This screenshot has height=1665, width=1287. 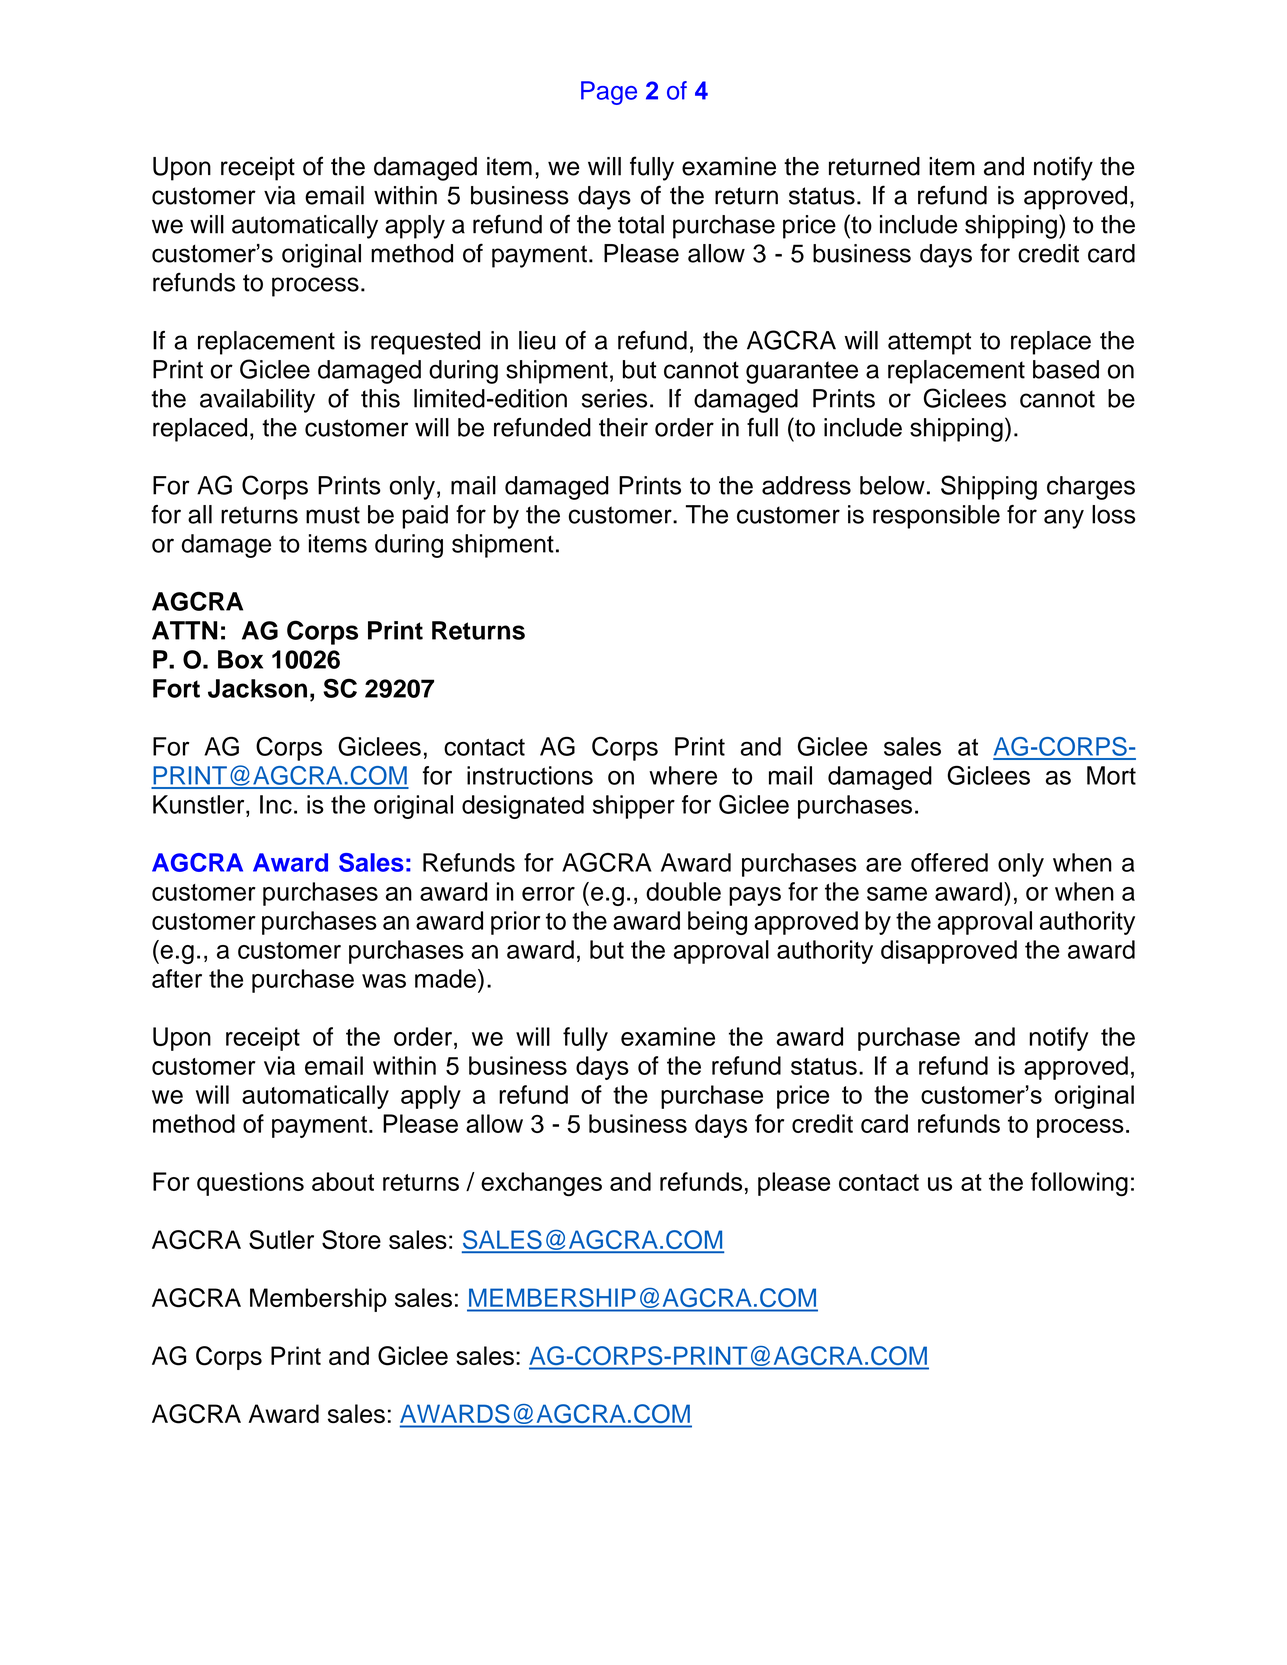 What do you see at coordinates (333, 515) in the screenshot?
I see `must` at bounding box center [333, 515].
